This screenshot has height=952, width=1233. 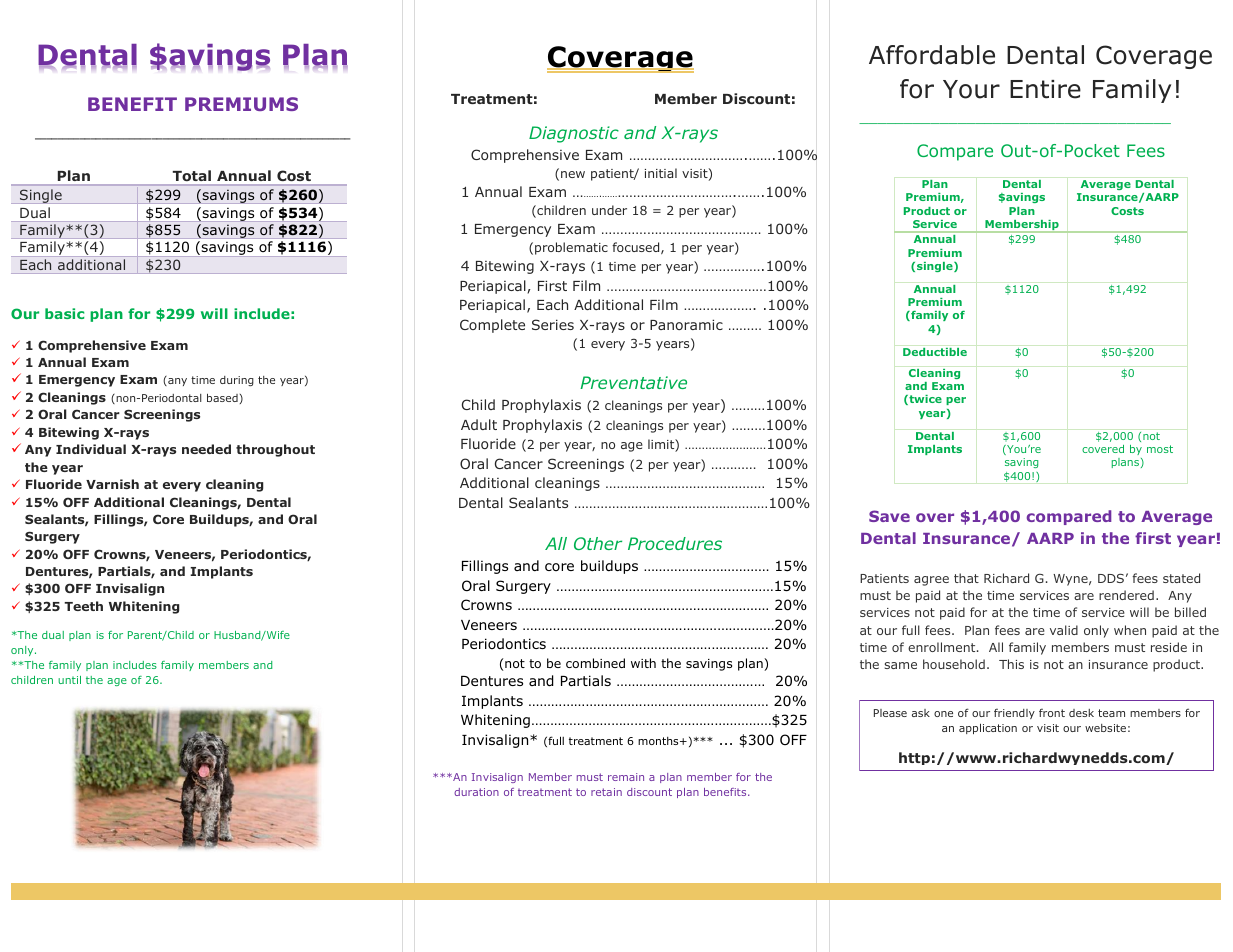 What do you see at coordinates (237, 381) in the screenshot?
I see `during` at bounding box center [237, 381].
